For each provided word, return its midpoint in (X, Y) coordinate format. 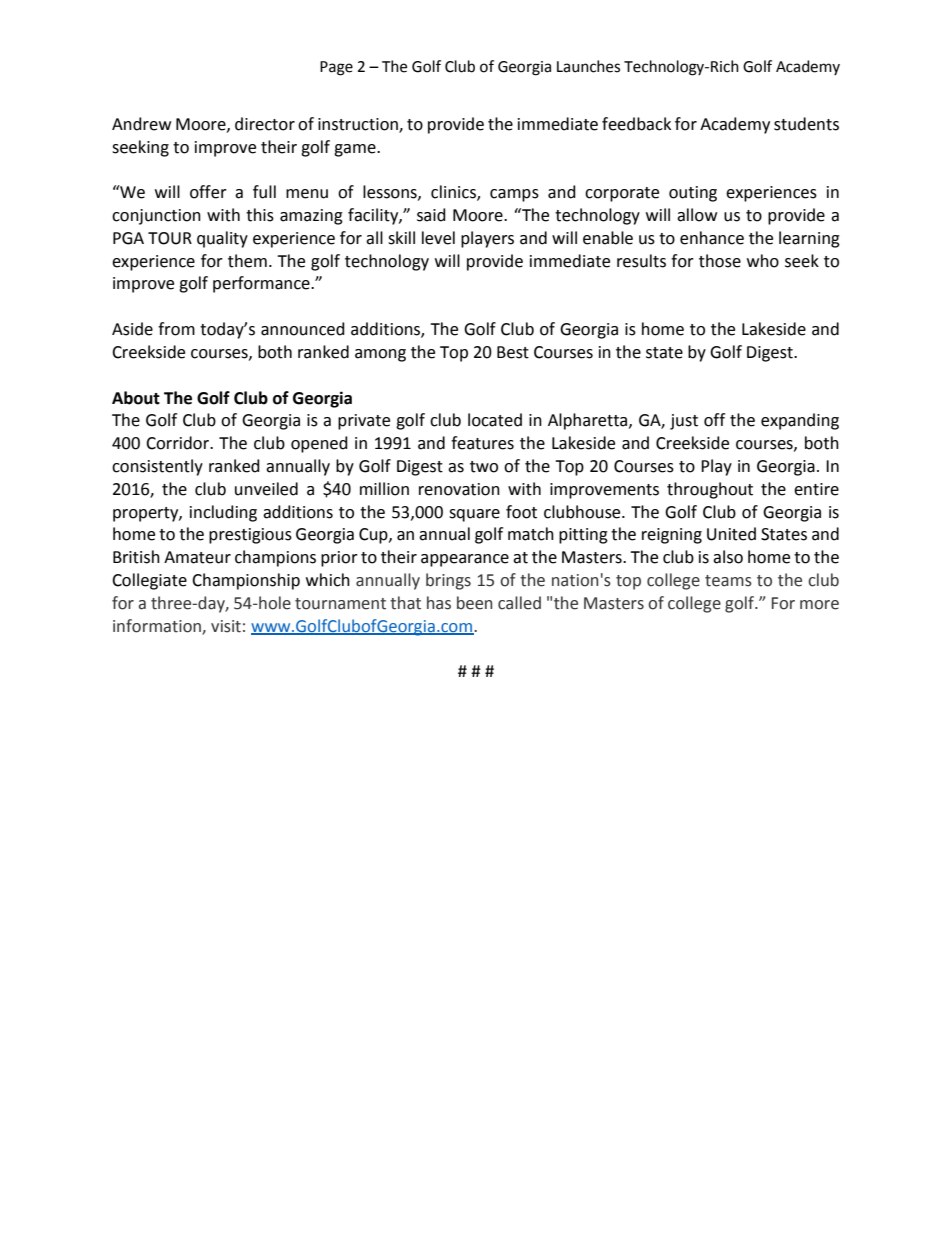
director (265, 124)
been (474, 603)
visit (226, 626)
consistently (157, 467)
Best (513, 352)
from (176, 329)
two (484, 467)
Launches (588, 66)
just (684, 422)
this (260, 215)
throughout (710, 490)
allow (697, 215)
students (806, 124)
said (431, 215)
